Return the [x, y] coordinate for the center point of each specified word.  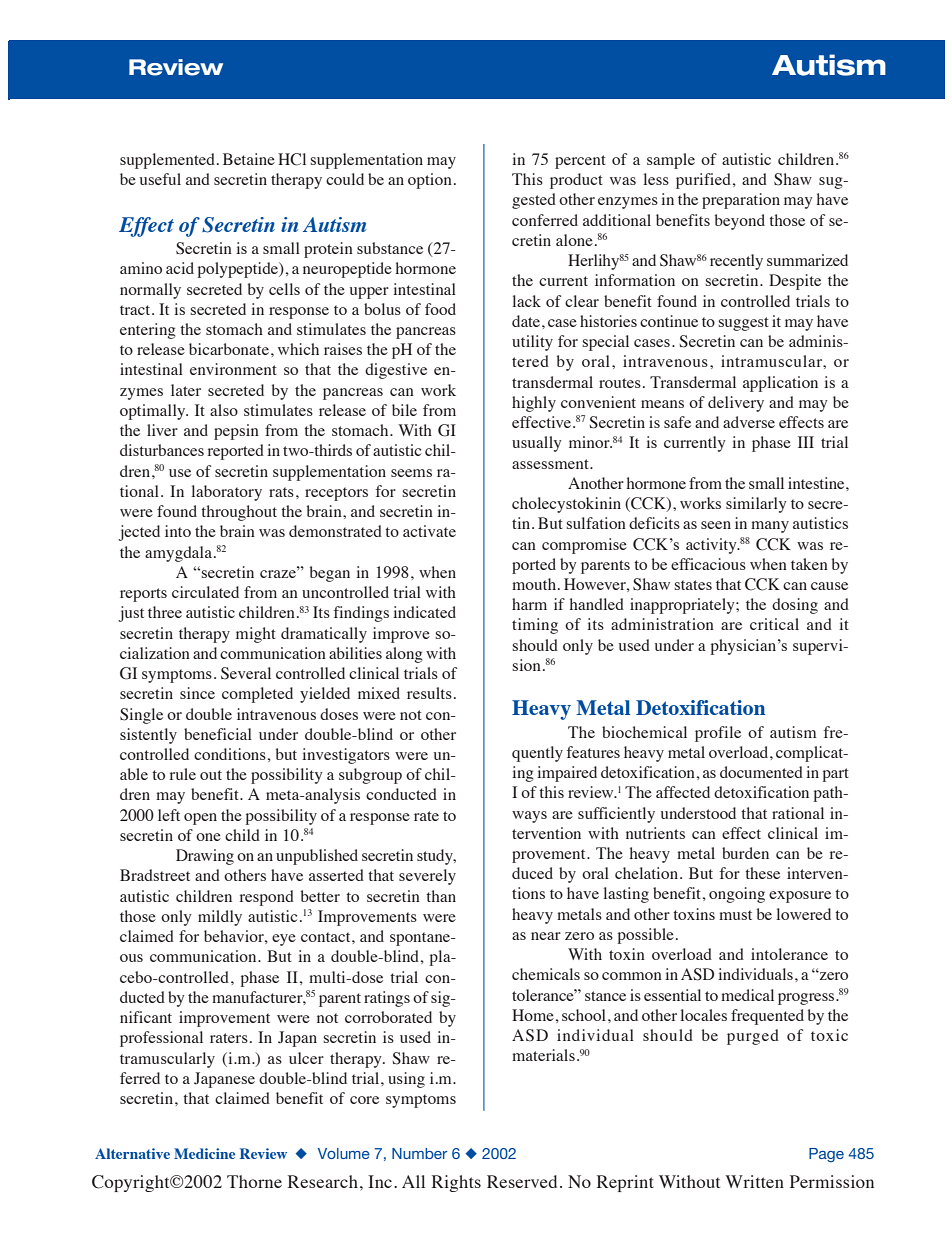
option [430, 181]
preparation [741, 201]
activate [429, 531]
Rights [456, 1183]
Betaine [249, 159]
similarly [756, 505]
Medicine [204, 1153]
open [200, 819]
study [436, 857]
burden [745, 853]
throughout [239, 513]
